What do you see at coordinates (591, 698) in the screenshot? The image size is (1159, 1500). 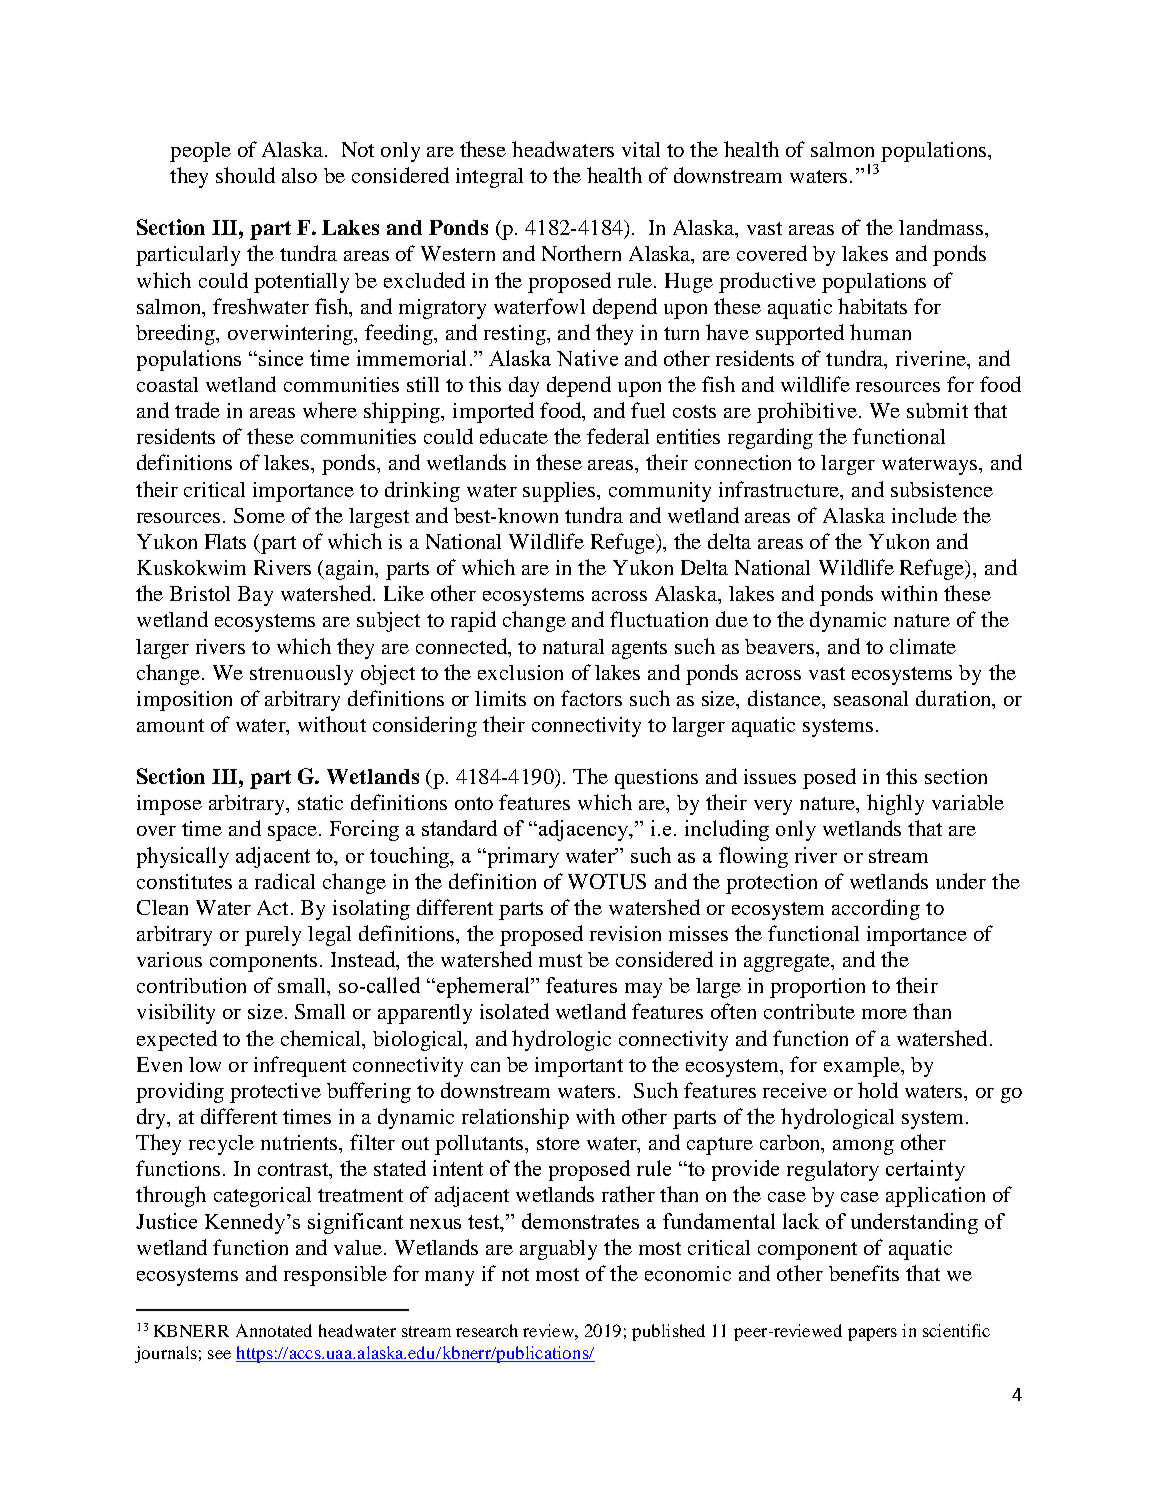 I see `factors` at bounding box center [591, 698].
